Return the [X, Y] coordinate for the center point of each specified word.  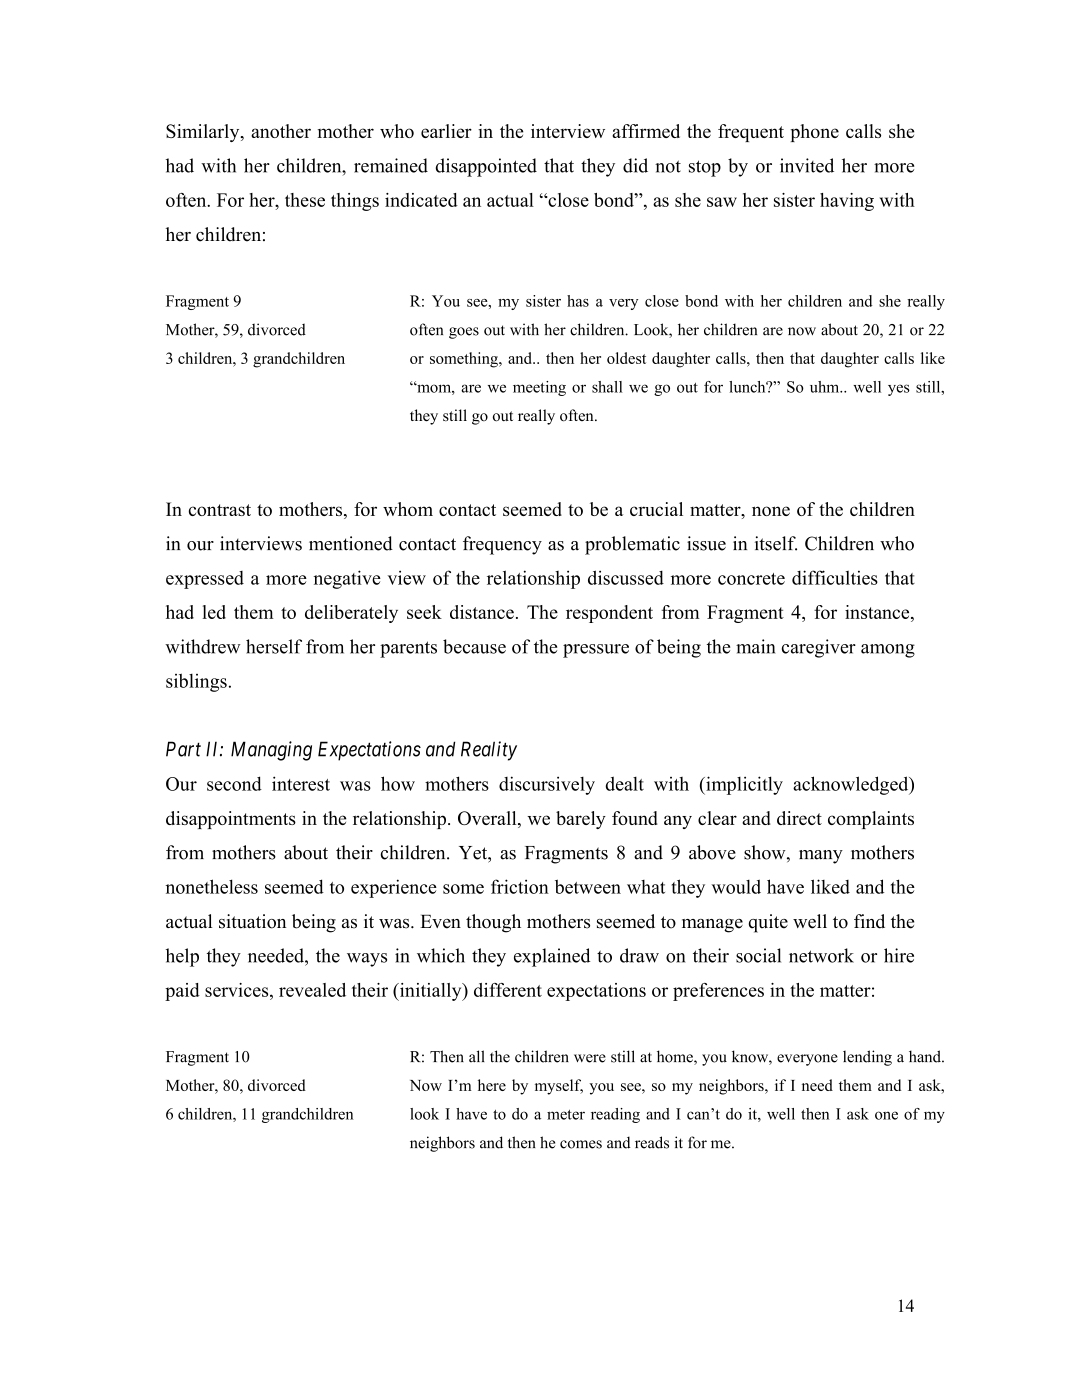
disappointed [486, 167]
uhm [826, 387]
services [238, 990]
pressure [596, 651]
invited [807, 165]
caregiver [819, 648]
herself [274, 646]
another [281, 131]
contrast [220, 510]
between [588, 886]
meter [566, 1115]
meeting [539, 388]
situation [252, 921]
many [821, 857]
